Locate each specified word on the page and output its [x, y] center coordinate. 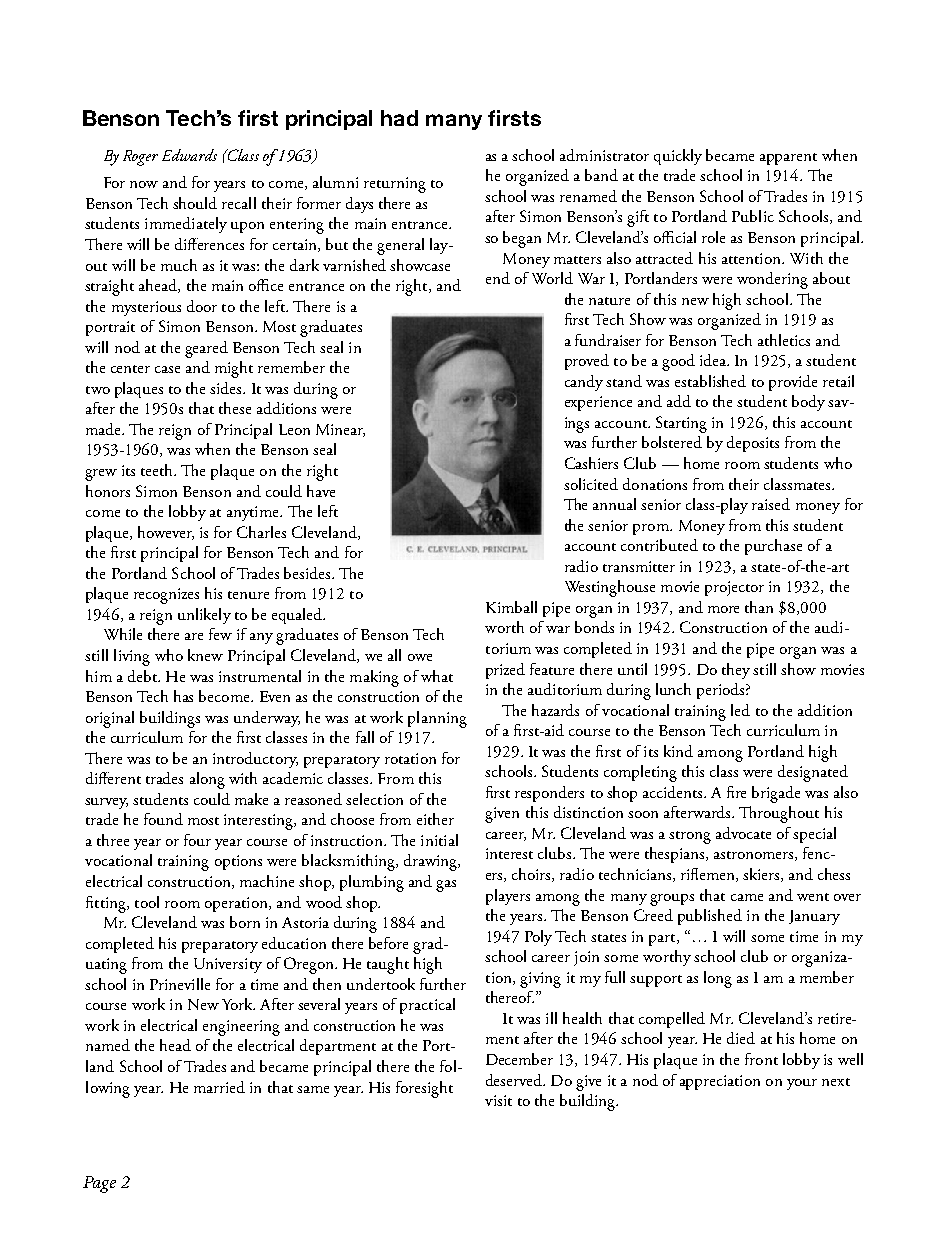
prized [505, 671]
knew [205, 655]
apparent [788, 159]
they [736, 671]
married [219, 1087]
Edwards [189, 155]
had [399, 118]
